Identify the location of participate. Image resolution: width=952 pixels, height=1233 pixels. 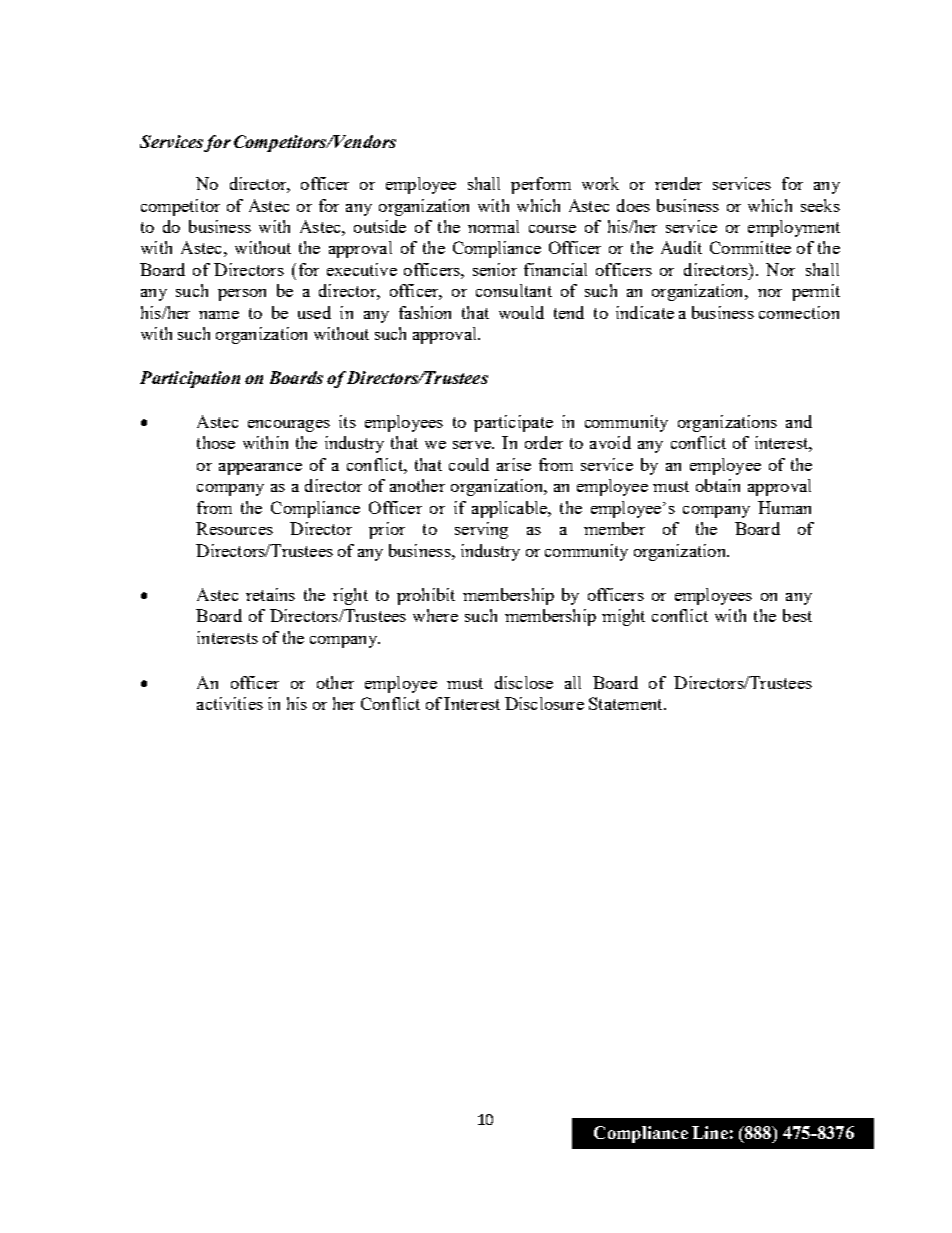
(513, 423).
